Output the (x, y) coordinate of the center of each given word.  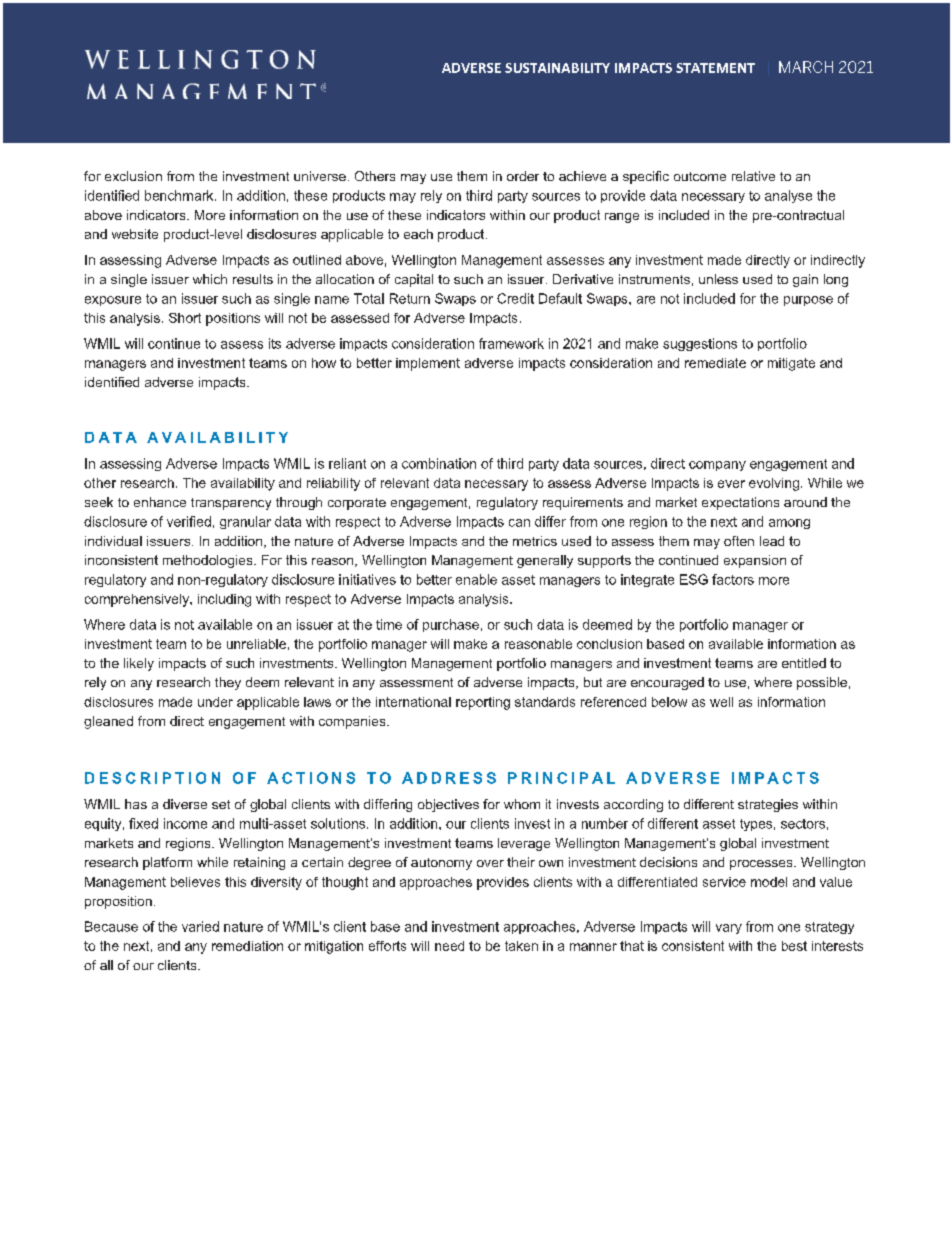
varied (200, 926)
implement (428, 364)
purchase (451, 625)
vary (729, 929)
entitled (804, 663)
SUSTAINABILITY (557, 68)
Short (185, 318)
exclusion (133, 176)
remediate (715, 363)
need (449, 946)
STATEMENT (715, 68)
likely (139, 664)
